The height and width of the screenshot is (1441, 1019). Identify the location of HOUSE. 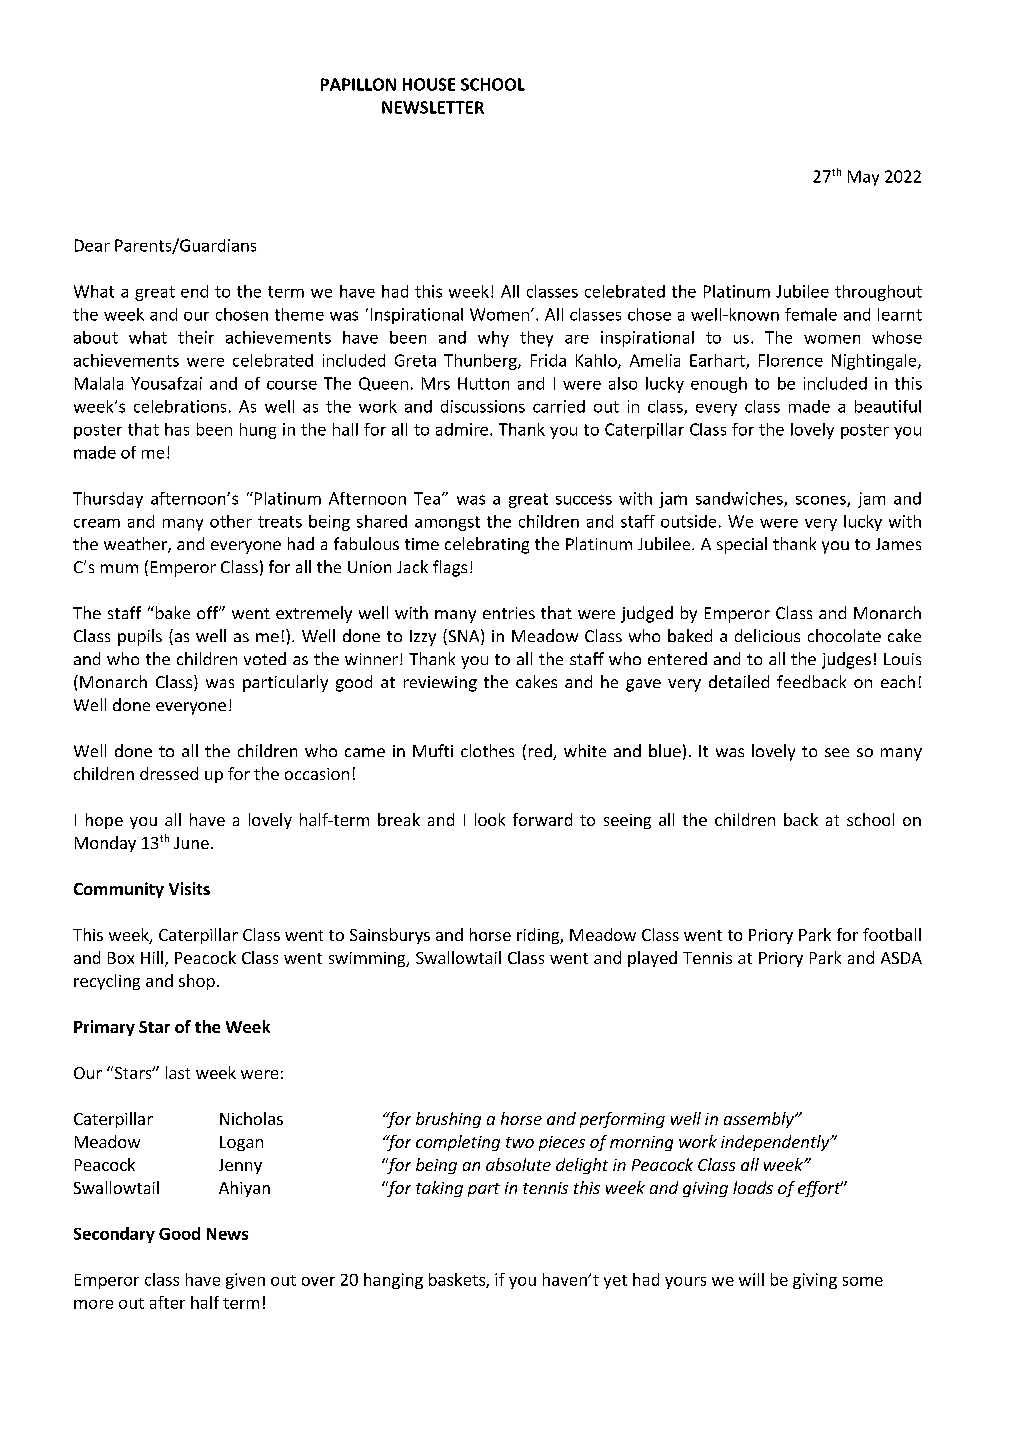
(429, 84).
